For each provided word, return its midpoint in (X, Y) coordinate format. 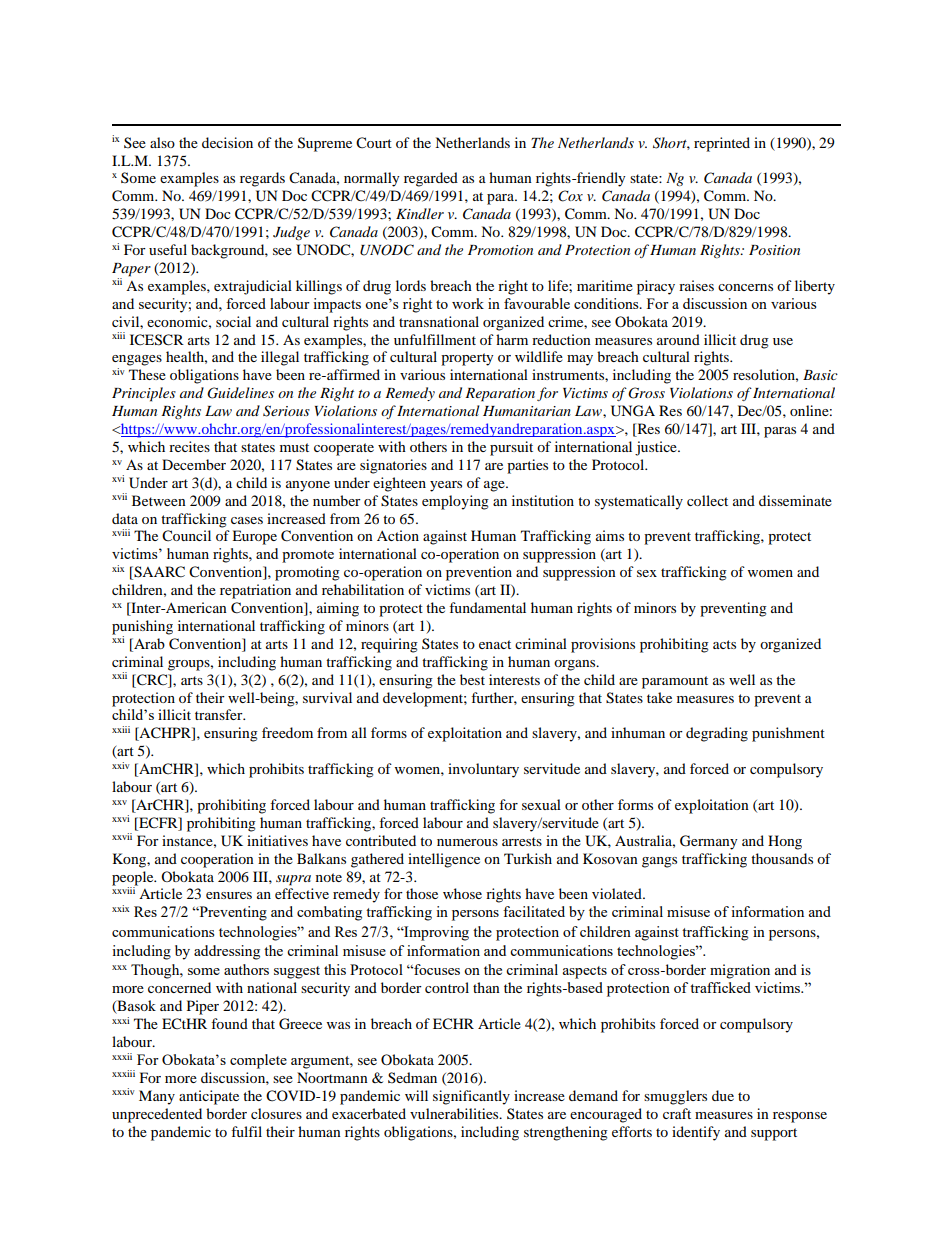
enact (495, 644)
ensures (229, 895)
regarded (431, 179)
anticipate (209, 1097)
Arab (148, 645)
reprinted (722, 144)
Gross (646, 393)
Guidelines (240, 393)
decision (227, 142)
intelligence (444, 860)
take (659, 697)
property (467, 359)
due (723, 1095)
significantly (471, 1097)
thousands (782, 858)
